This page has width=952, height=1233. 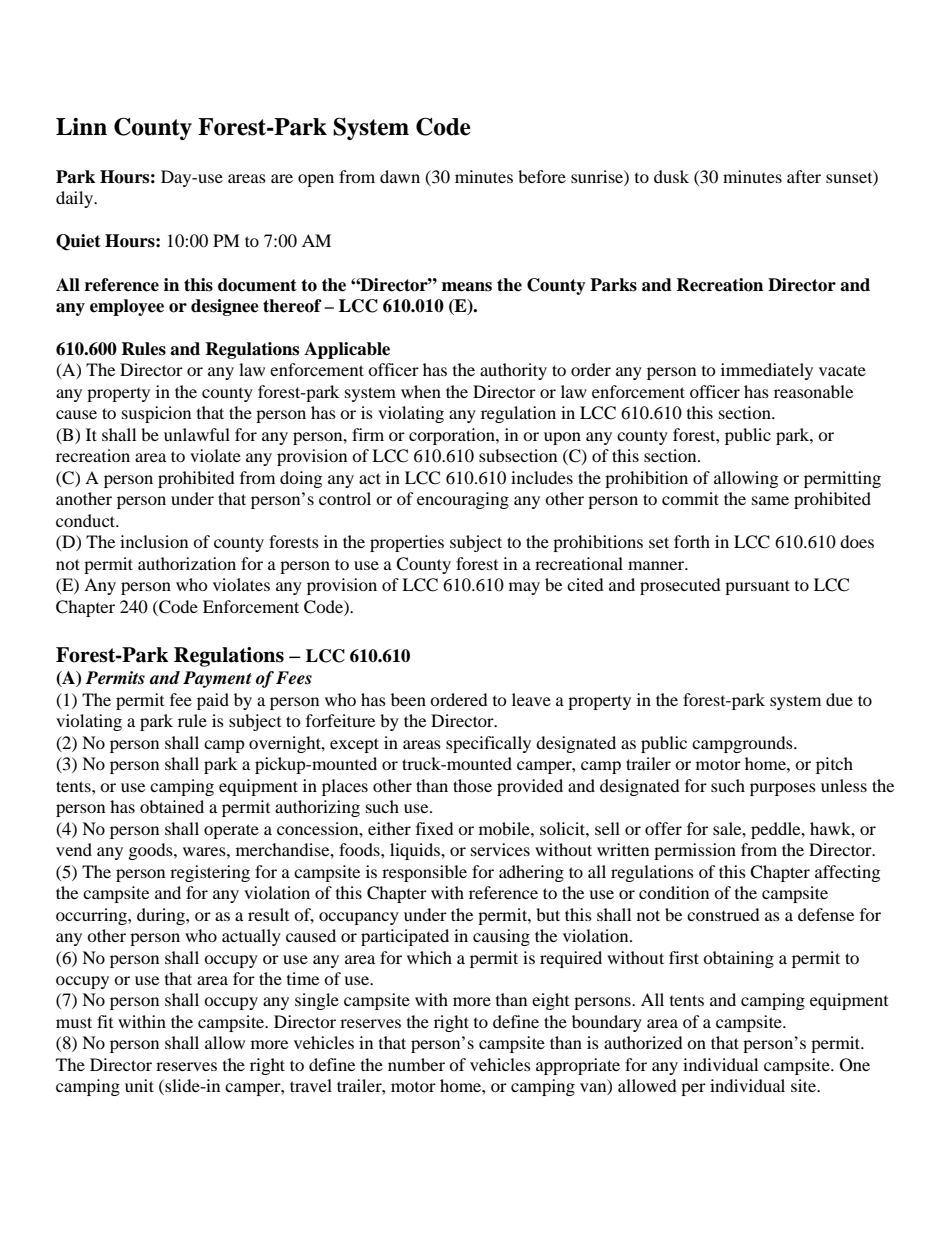 What do you see at coordinates (400, 176) in the page?
I see `dawn` at bounding box center [400, 176].
